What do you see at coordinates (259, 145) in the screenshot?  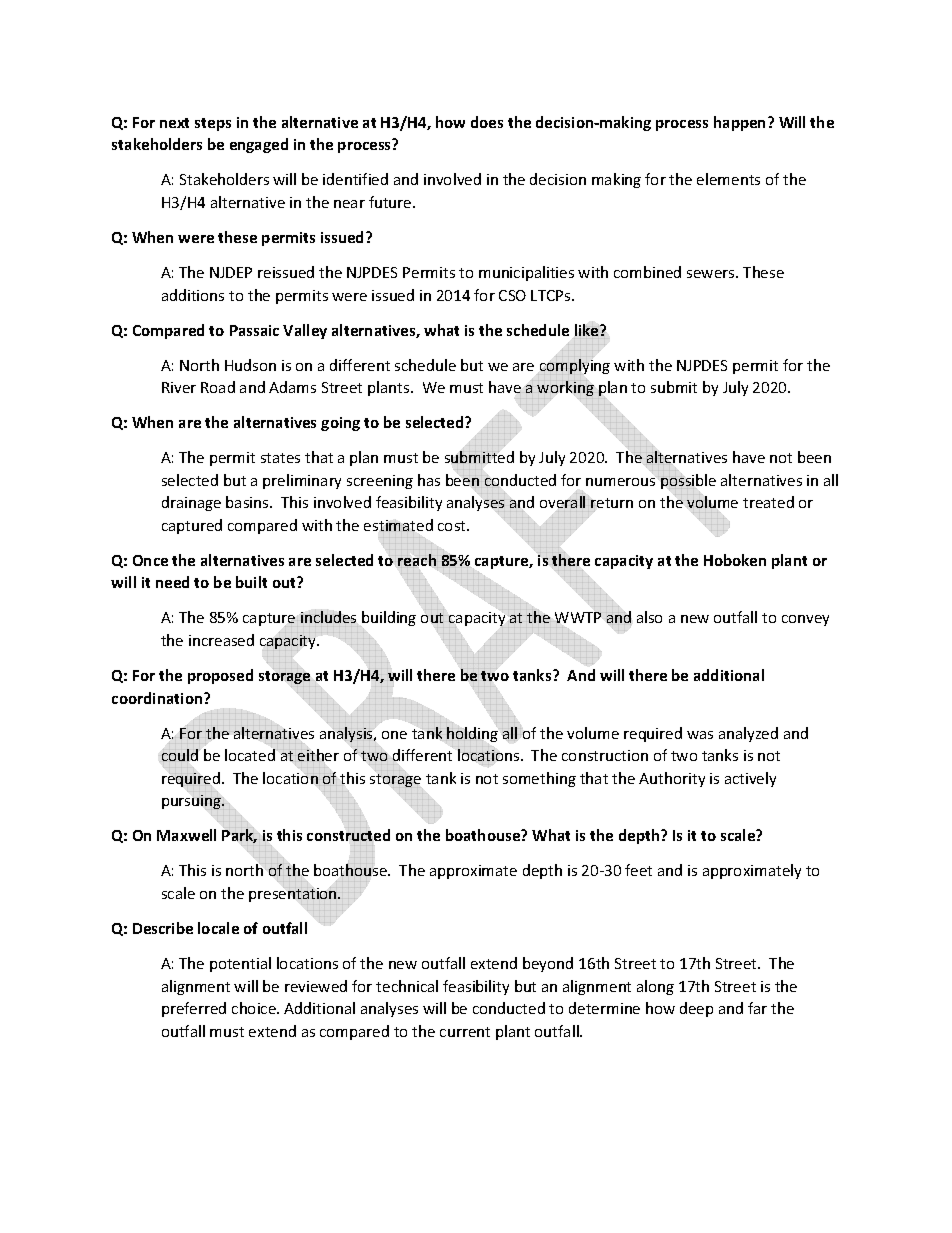 I see `engaged` at bounding box center [259, 145].
